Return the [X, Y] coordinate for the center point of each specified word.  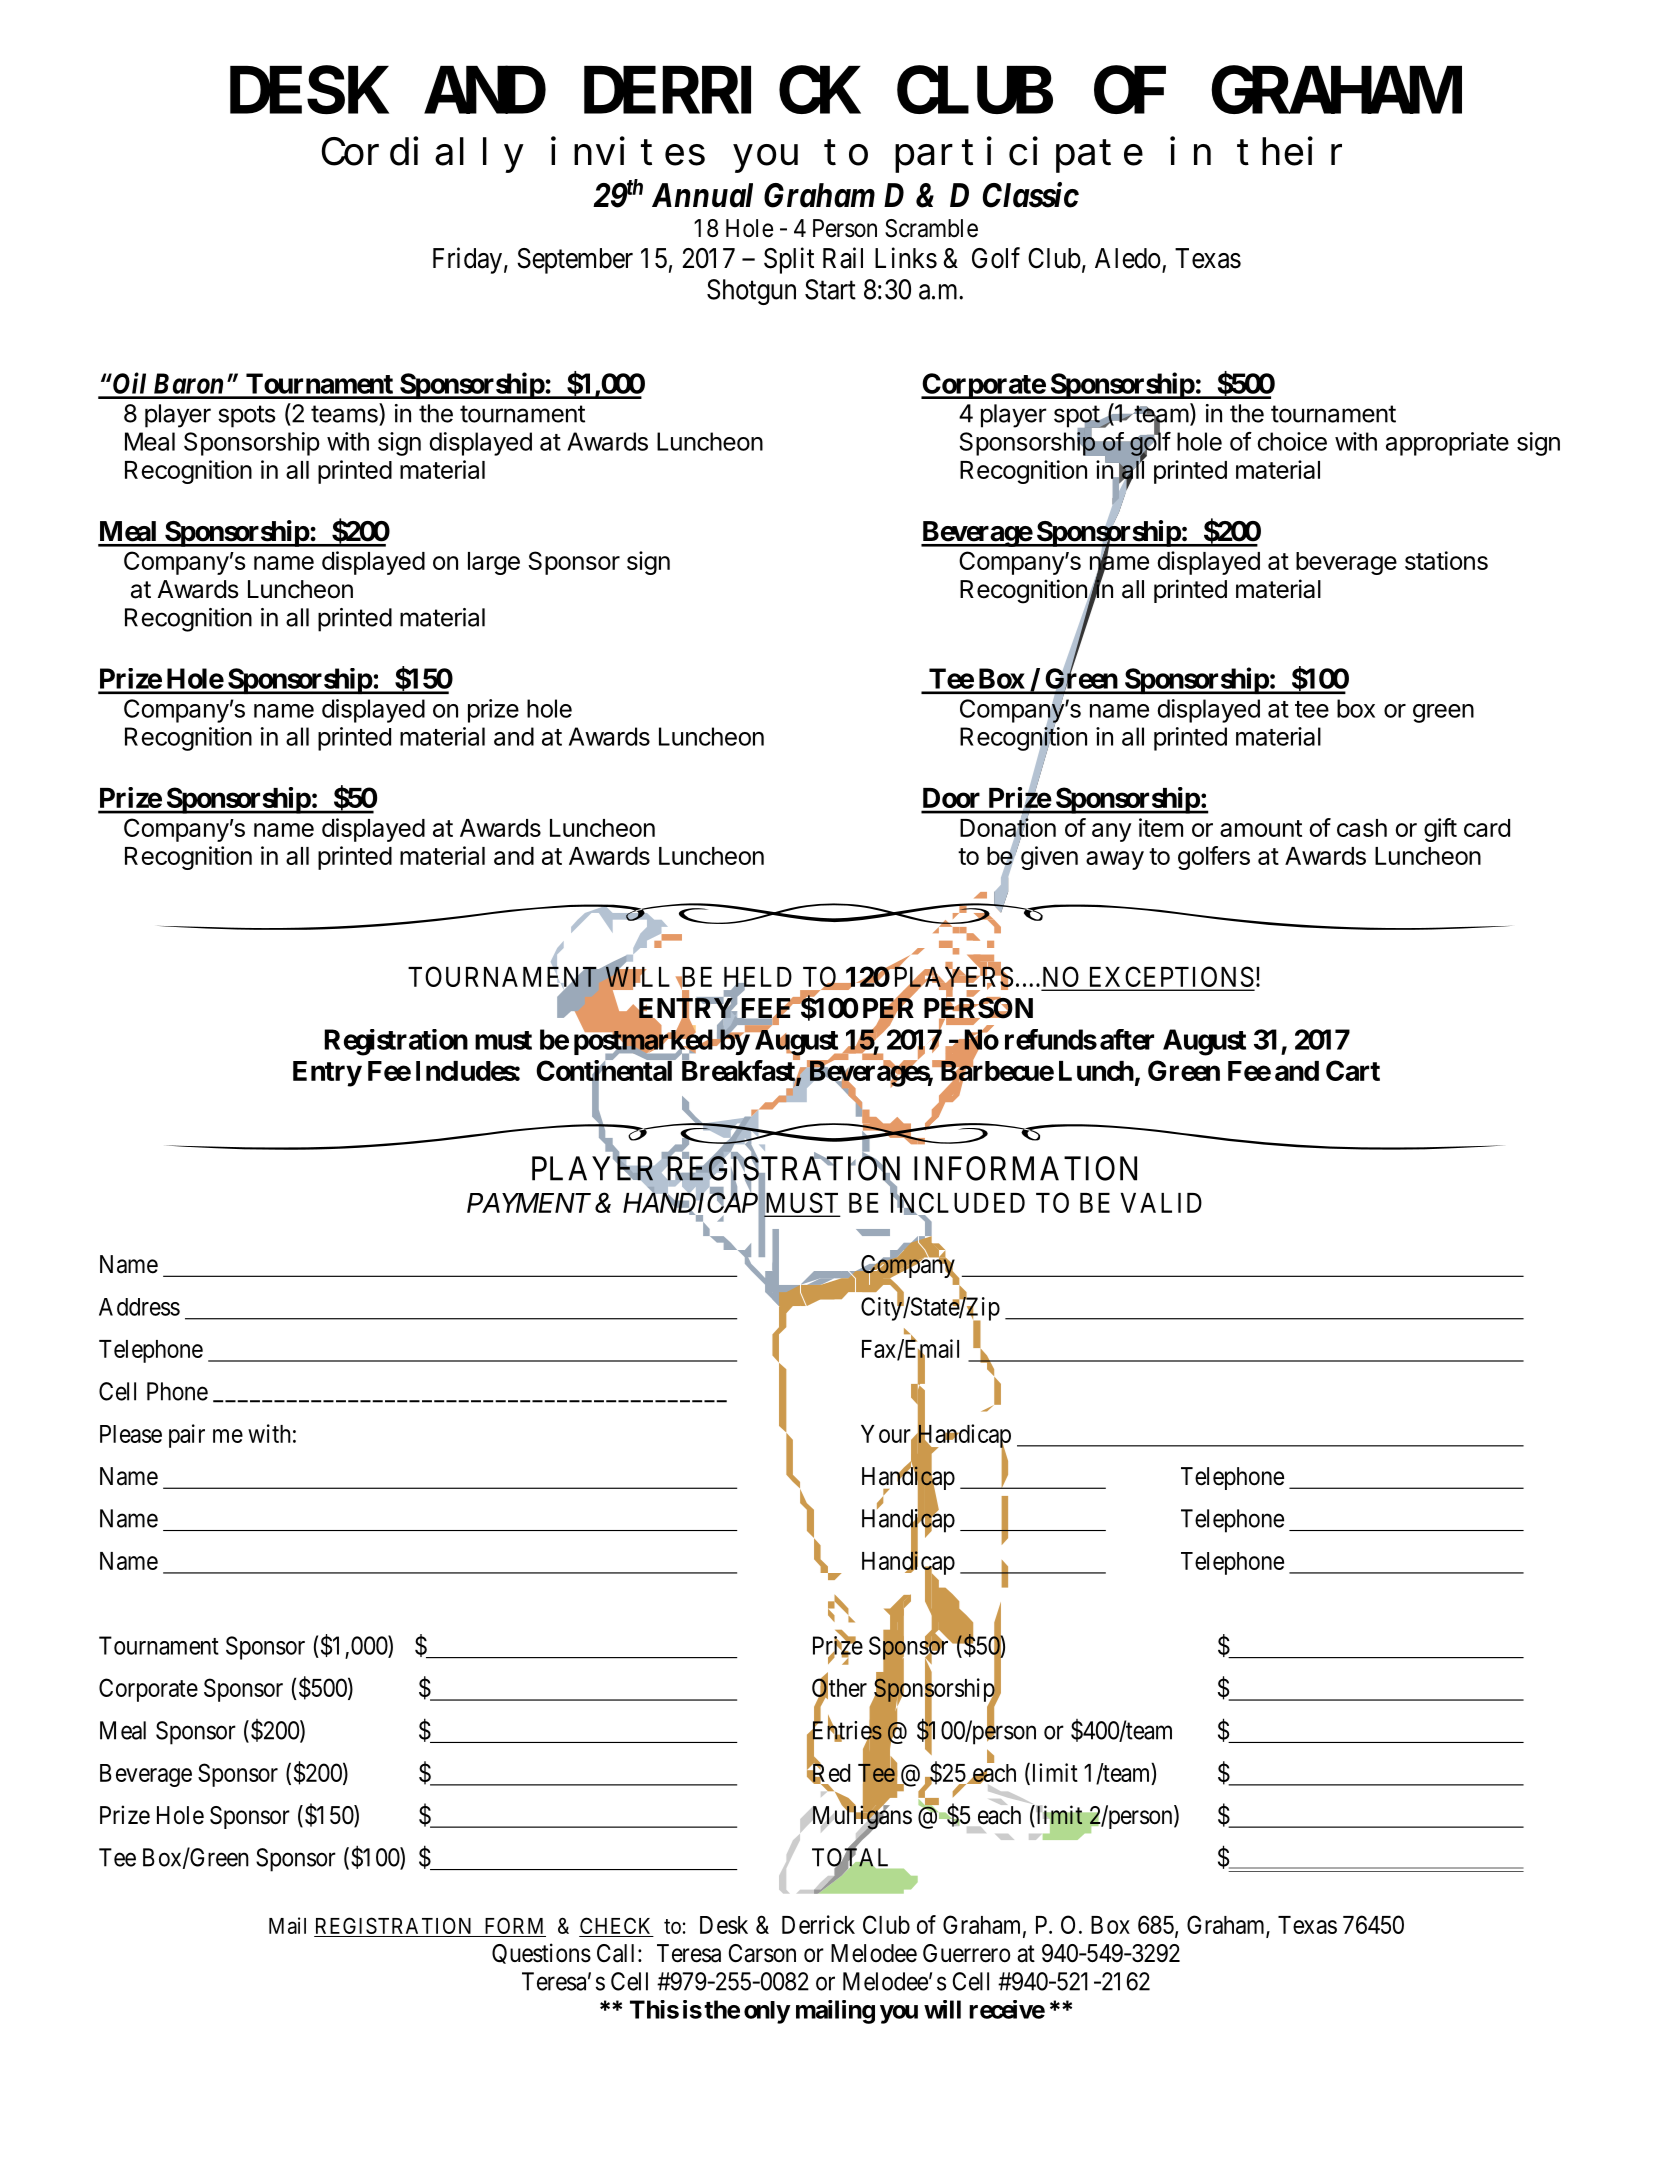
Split [789, 260]
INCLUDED [957, 1204]
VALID [1161, 1203]
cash [1362, 828]
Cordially [423, 155]
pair [187, 1436]
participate [1019, 155]
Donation [1008, 828]
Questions [541, 1953]
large [494, 563]
